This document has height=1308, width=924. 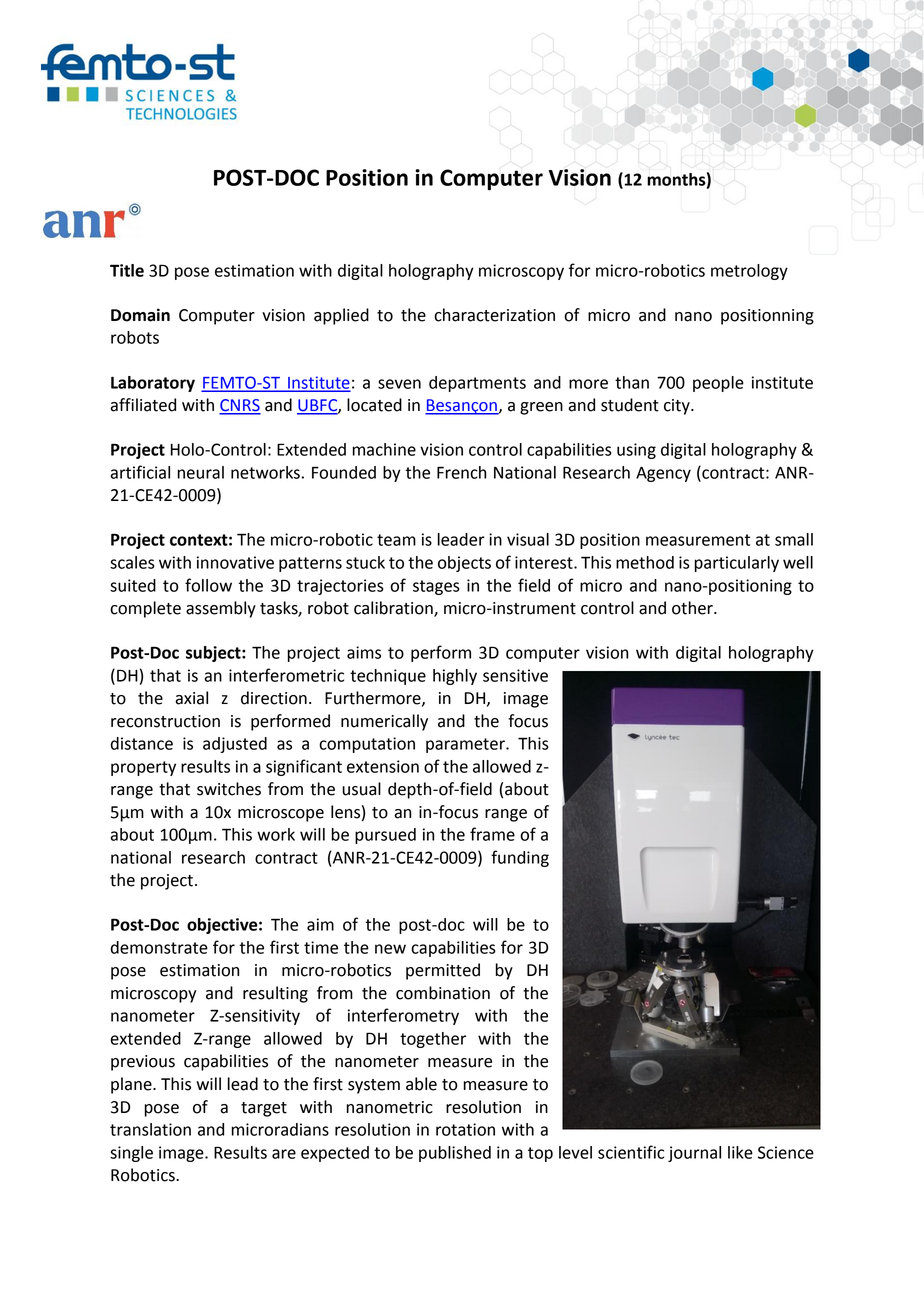 I want to click on French, so click(x=461, y=472).
